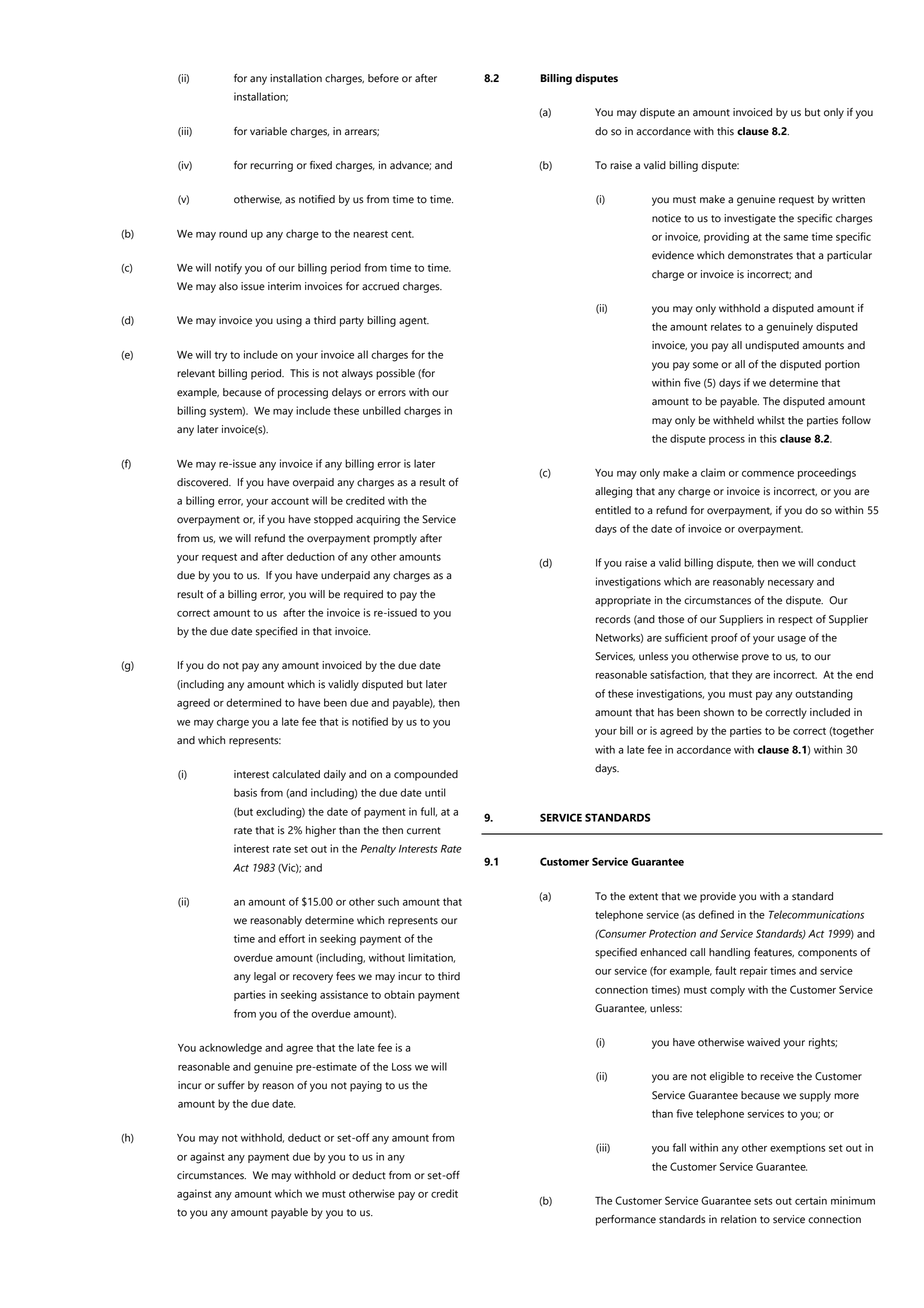 This document has height=1308, width=924. What do you see at coordinates (626, 1220) in the document?
I see `performance` at bounding box center [626, 1220].
